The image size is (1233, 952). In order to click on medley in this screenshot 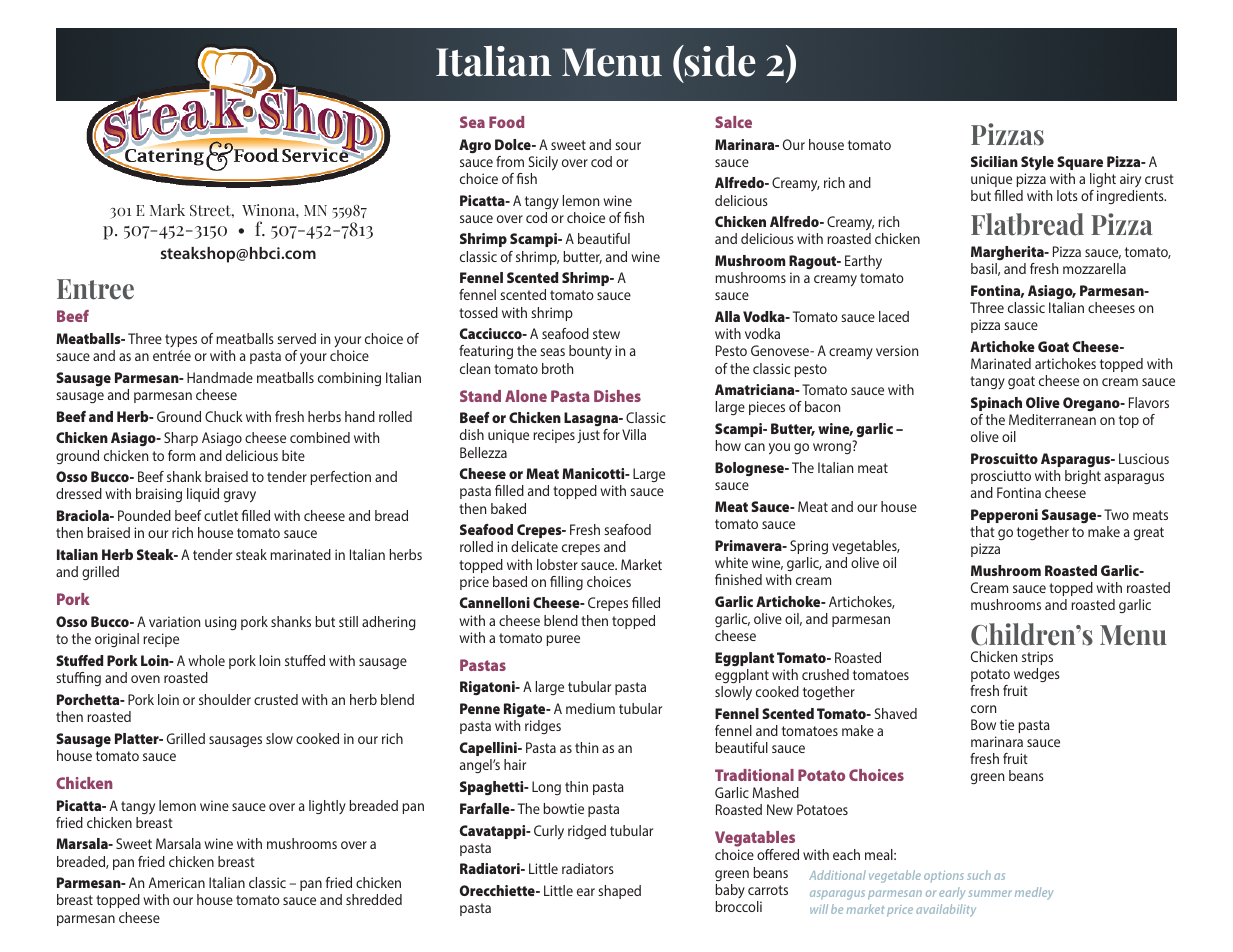, I will do `click(1034, 893)`.
